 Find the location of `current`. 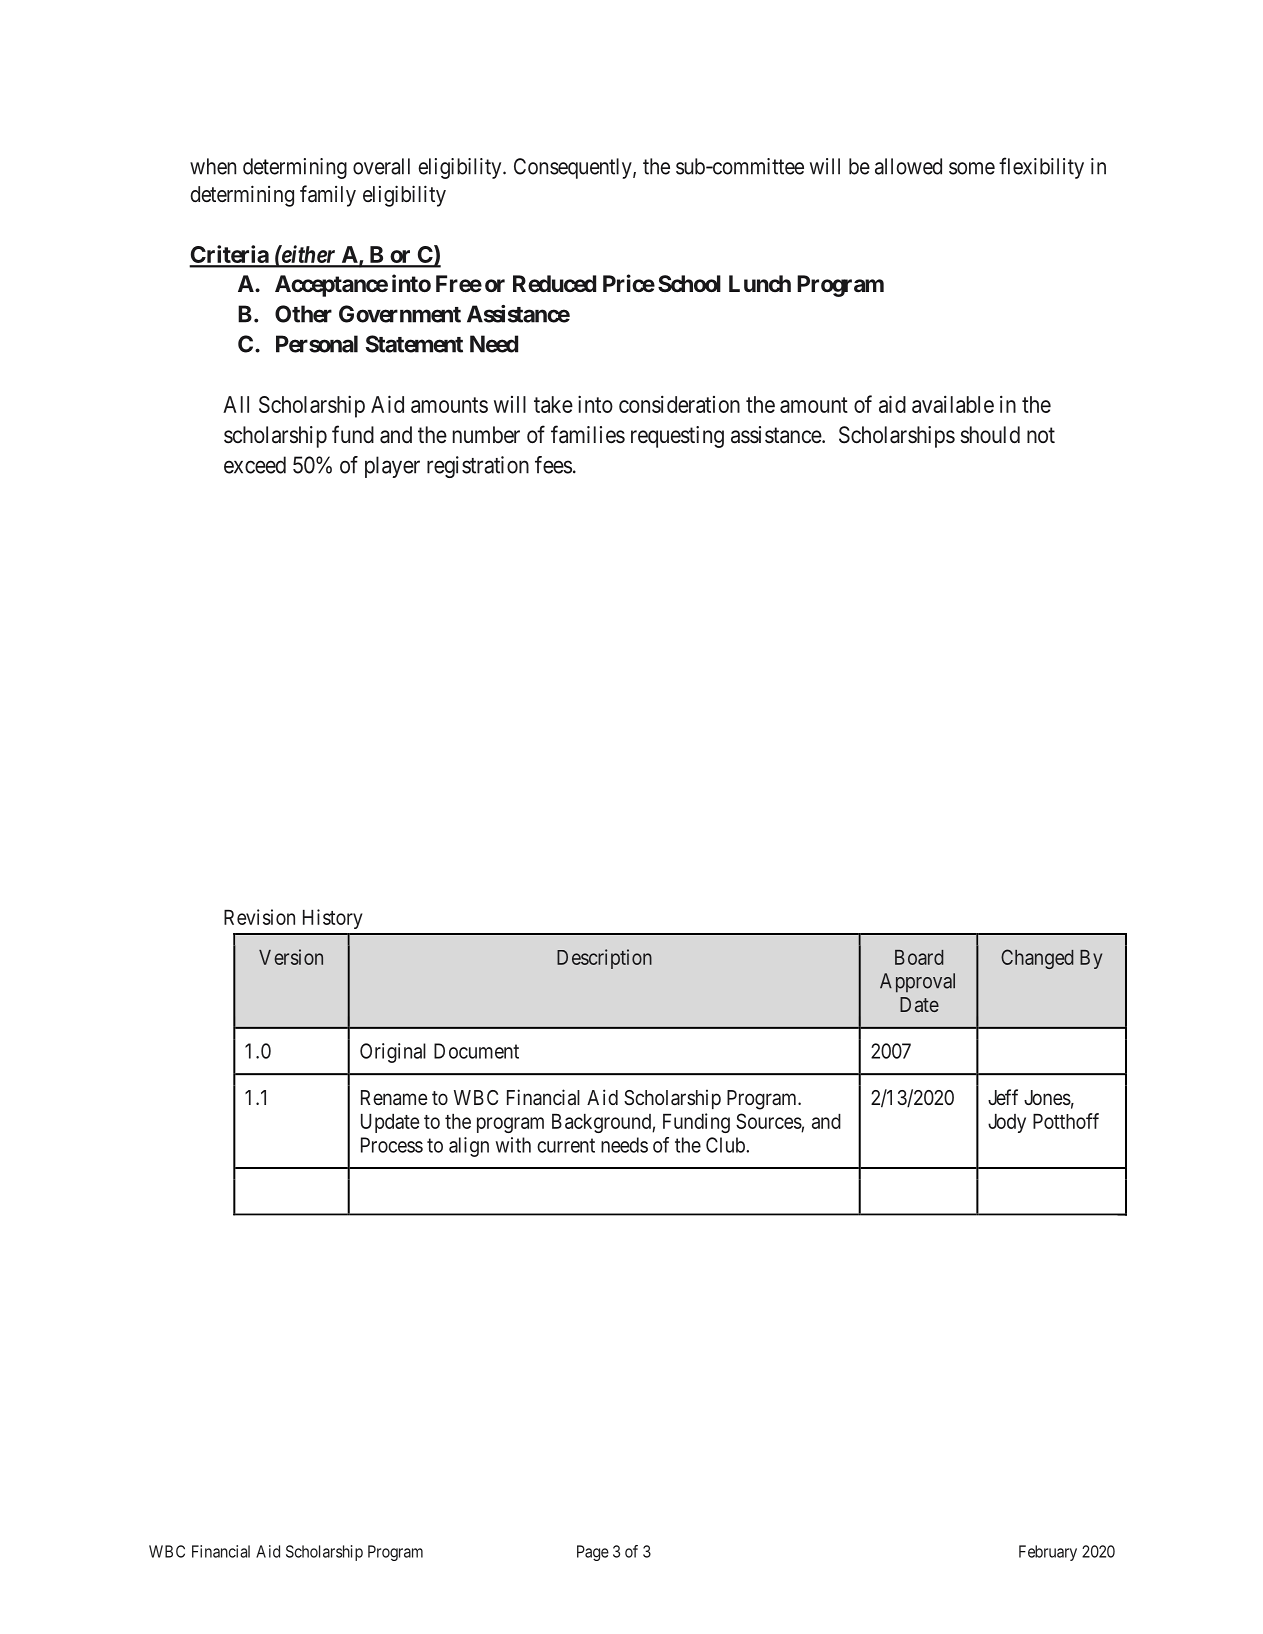

current is located at coordinates (566, 1145).
